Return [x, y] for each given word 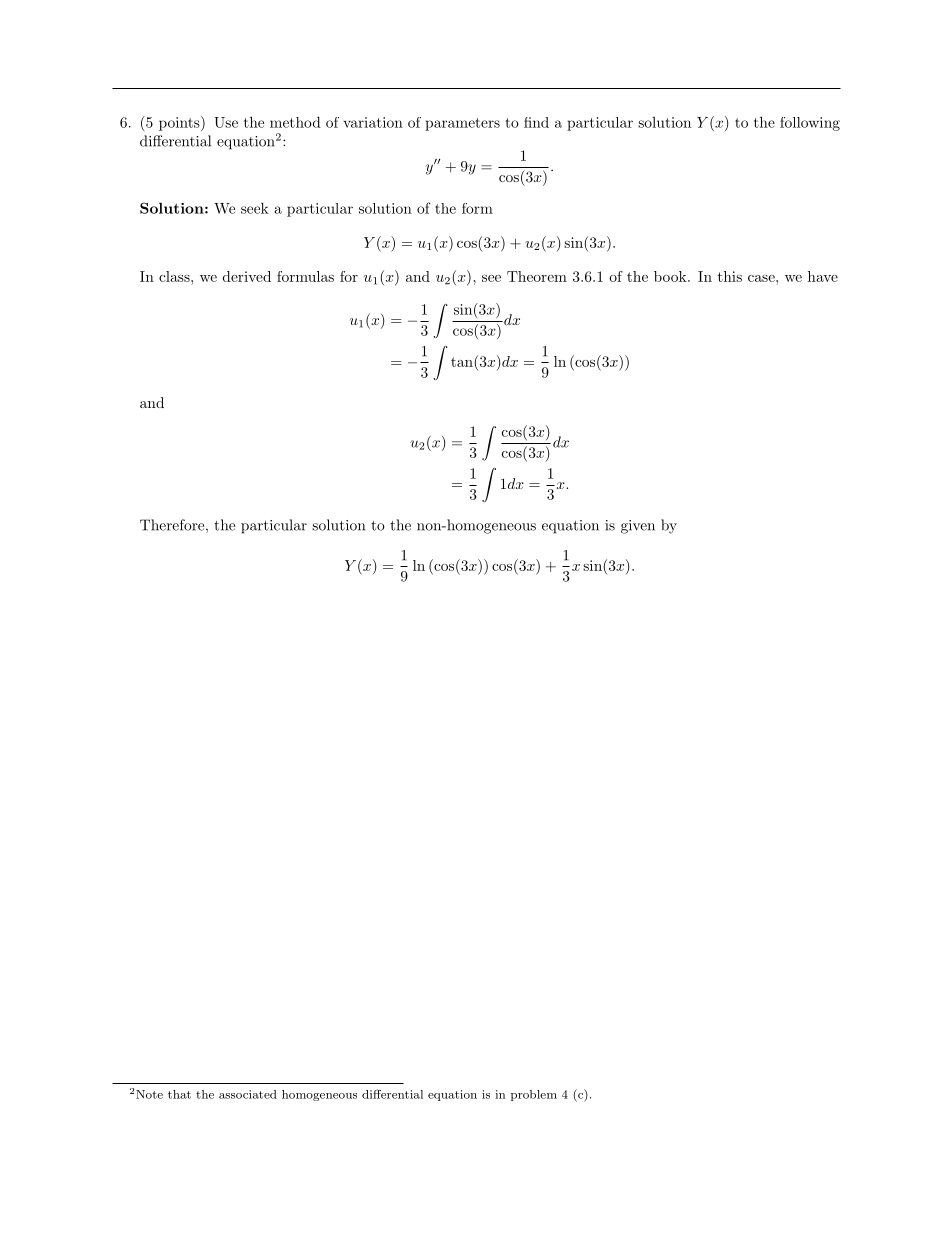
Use [226, 122]
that [179, 1094]
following [810, 124]
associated [248, 1094]
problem [534, 1095]
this [730, 276]
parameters [462, 124]
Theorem [537, 276]
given [638, 527]
